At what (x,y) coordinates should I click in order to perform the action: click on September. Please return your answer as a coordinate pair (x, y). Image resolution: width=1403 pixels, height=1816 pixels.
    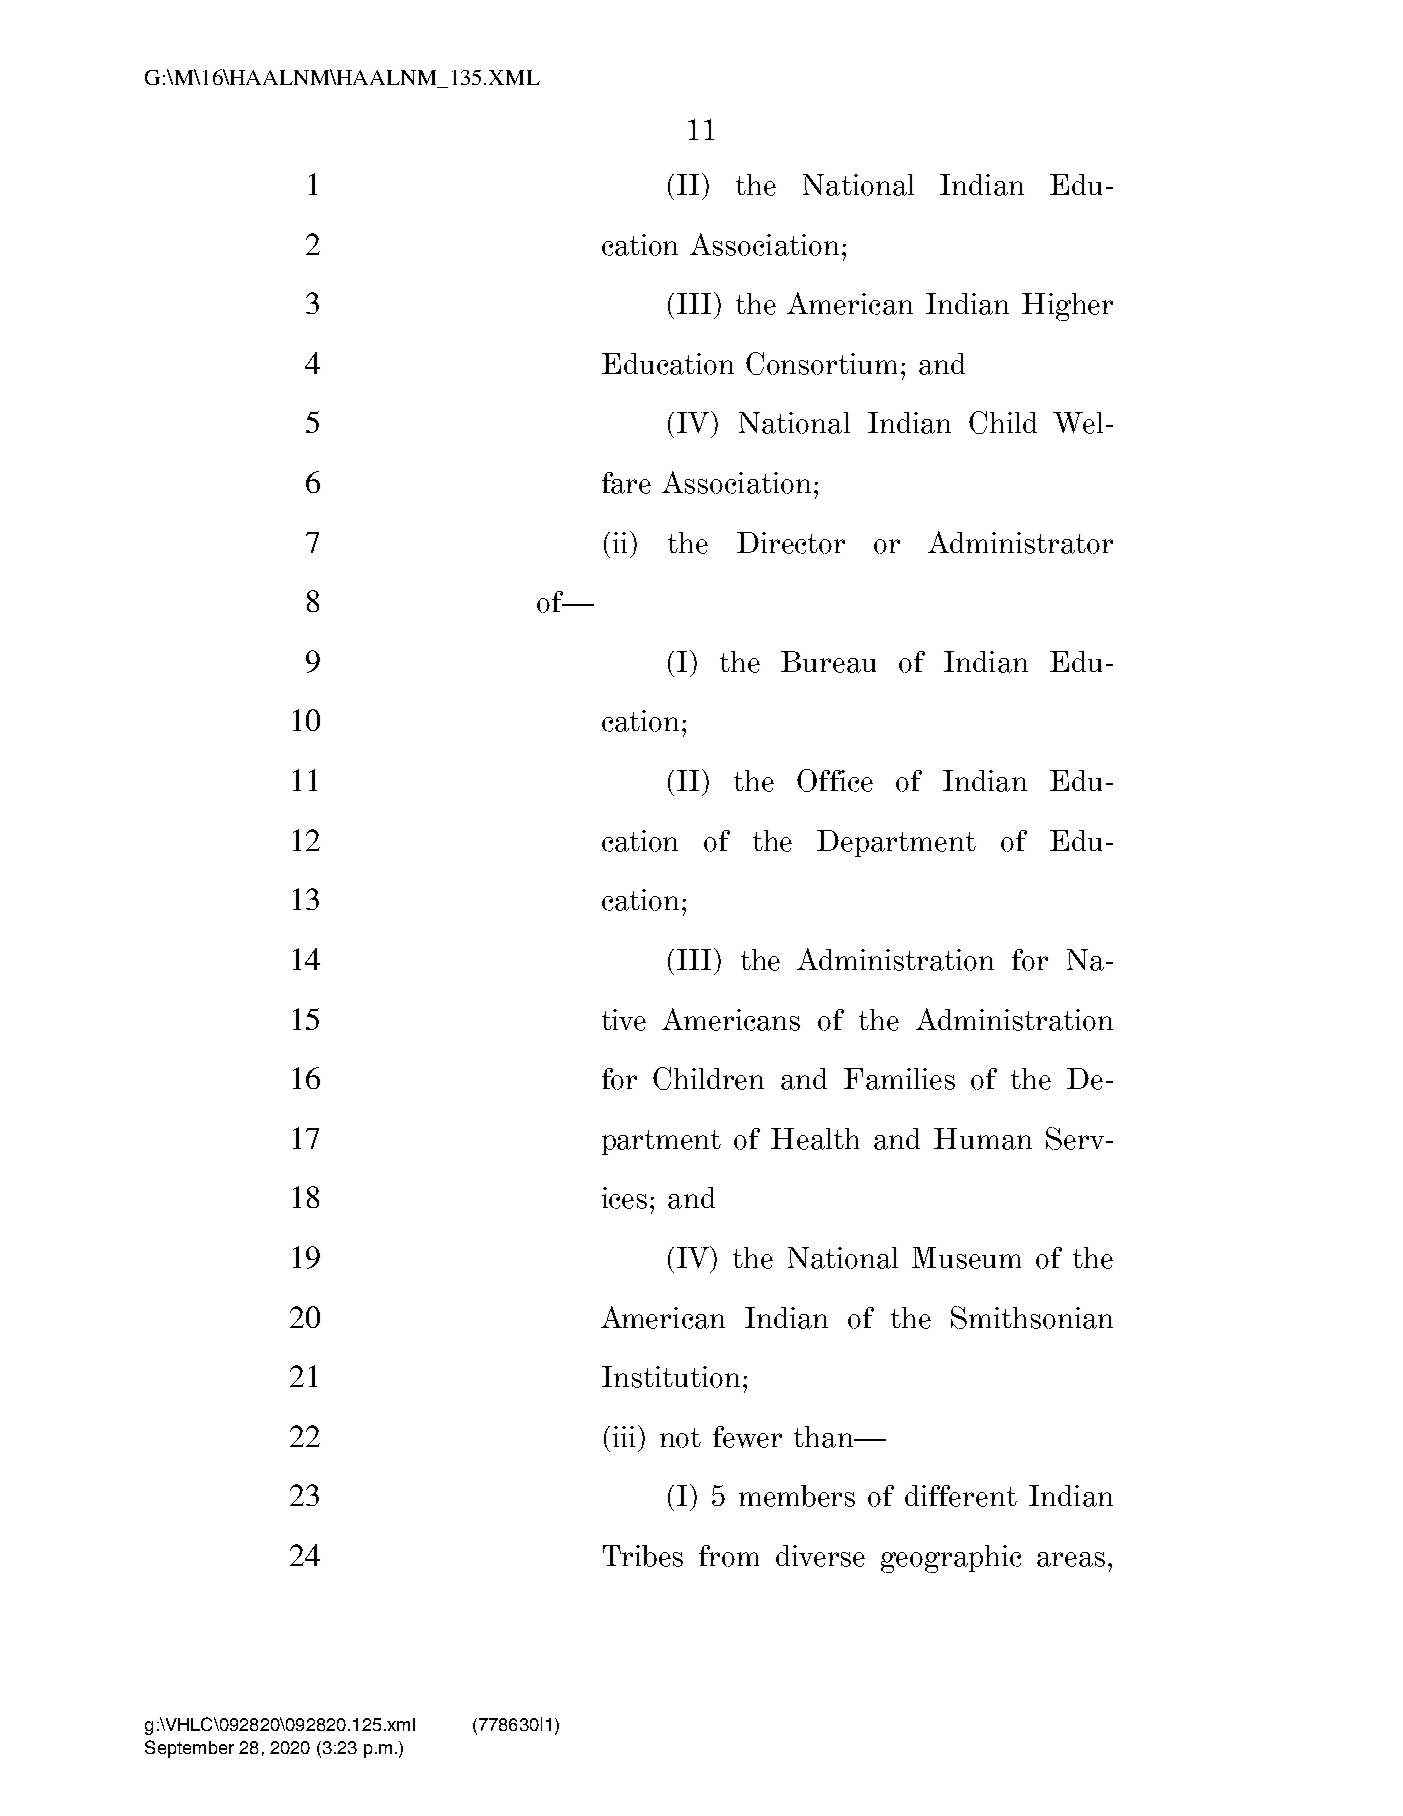
    Looking at the image, I should click on (189, 1749).
